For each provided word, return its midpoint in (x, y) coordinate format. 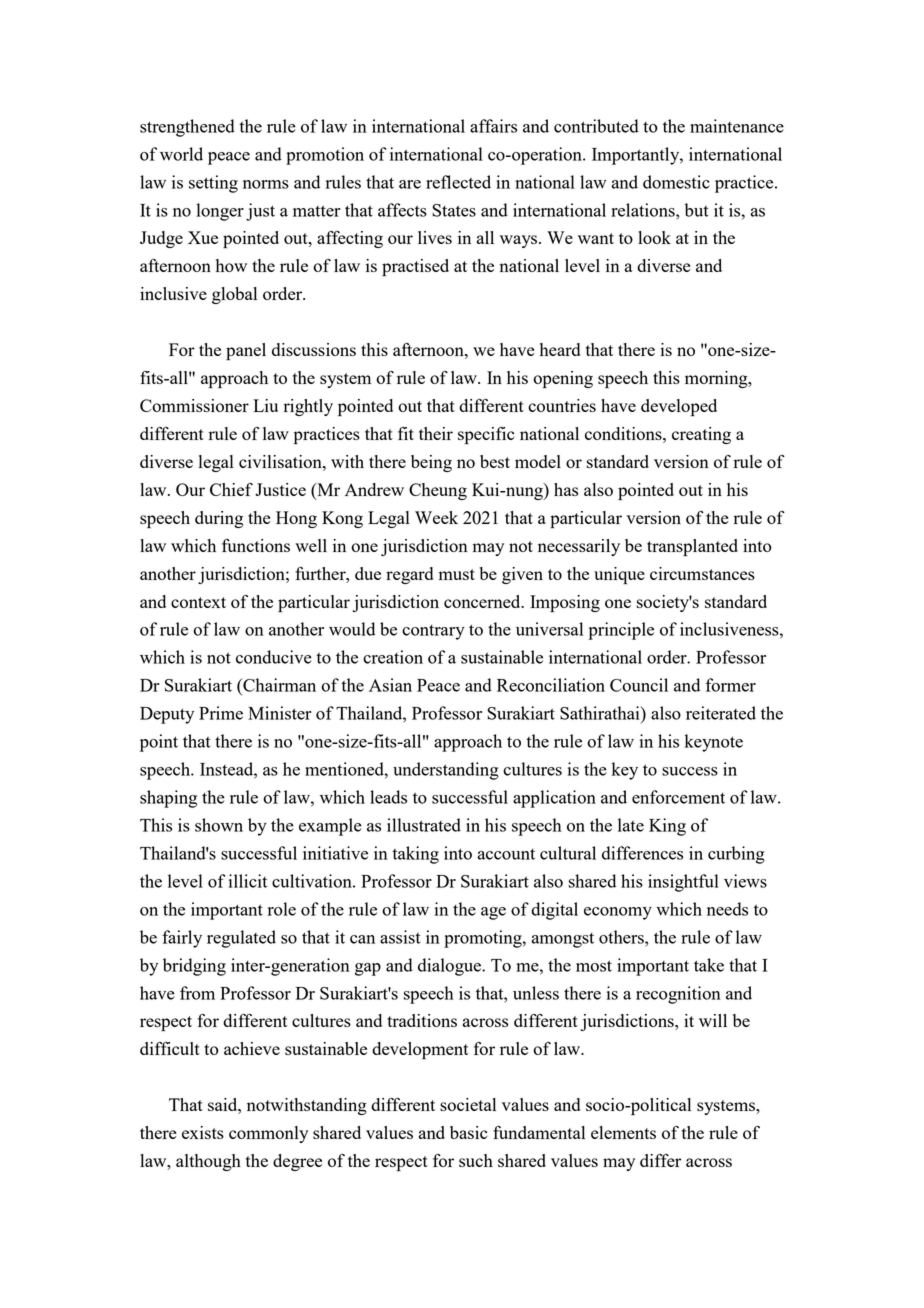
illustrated (424, 825)
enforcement (678, 797)
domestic (676, 182)
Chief (231, 489)
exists (203, 1132)
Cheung (438, 491)
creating (701, 435)
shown (219, 825)
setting (213, 184)
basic (469, 1132)
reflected (458, 182)
